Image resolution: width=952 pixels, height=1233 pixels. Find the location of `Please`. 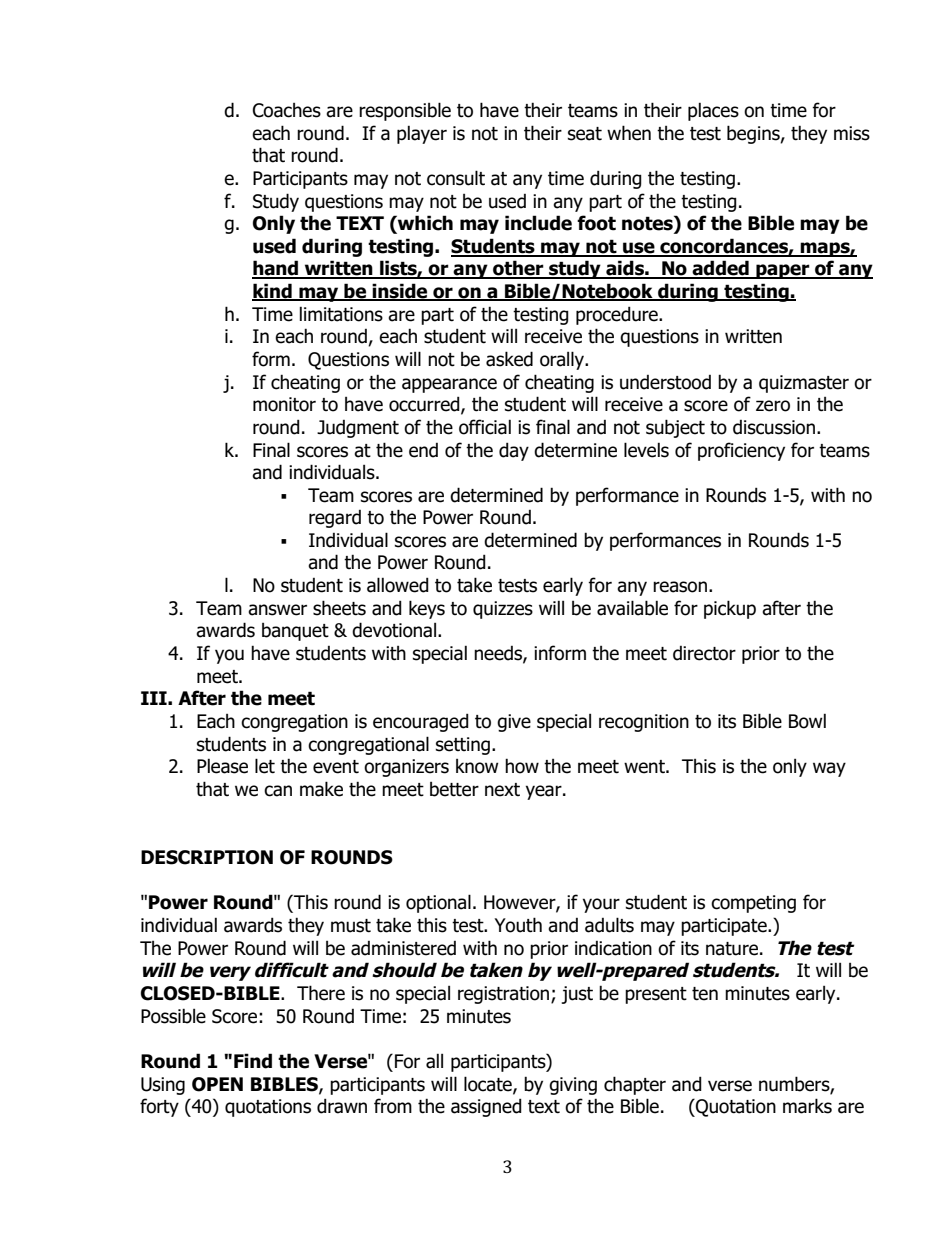

Please is located at coordinates (222, 766).
